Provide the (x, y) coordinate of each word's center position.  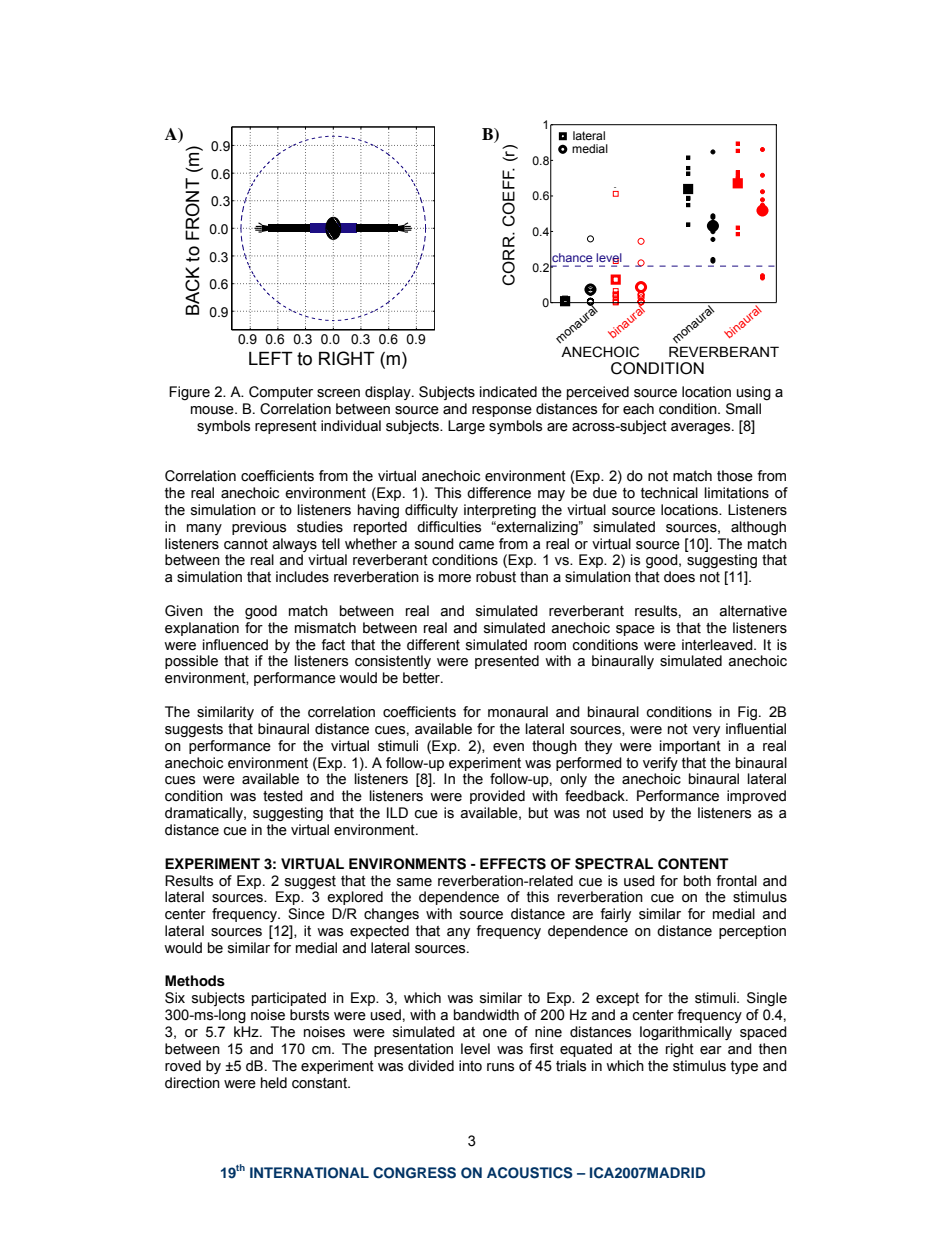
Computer (281, 393)
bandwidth (486, 1015)
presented (507, 662)
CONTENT (693, 864)
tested (283, 796)
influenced (235, 645)
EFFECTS (513, 864)
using (754, 393)
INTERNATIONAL (309, 1173)
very (706, 731)
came (476, 545)
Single (767, 999)
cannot (246, 544)
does (679, 577)
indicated (508, 392)
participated (289, 999)
